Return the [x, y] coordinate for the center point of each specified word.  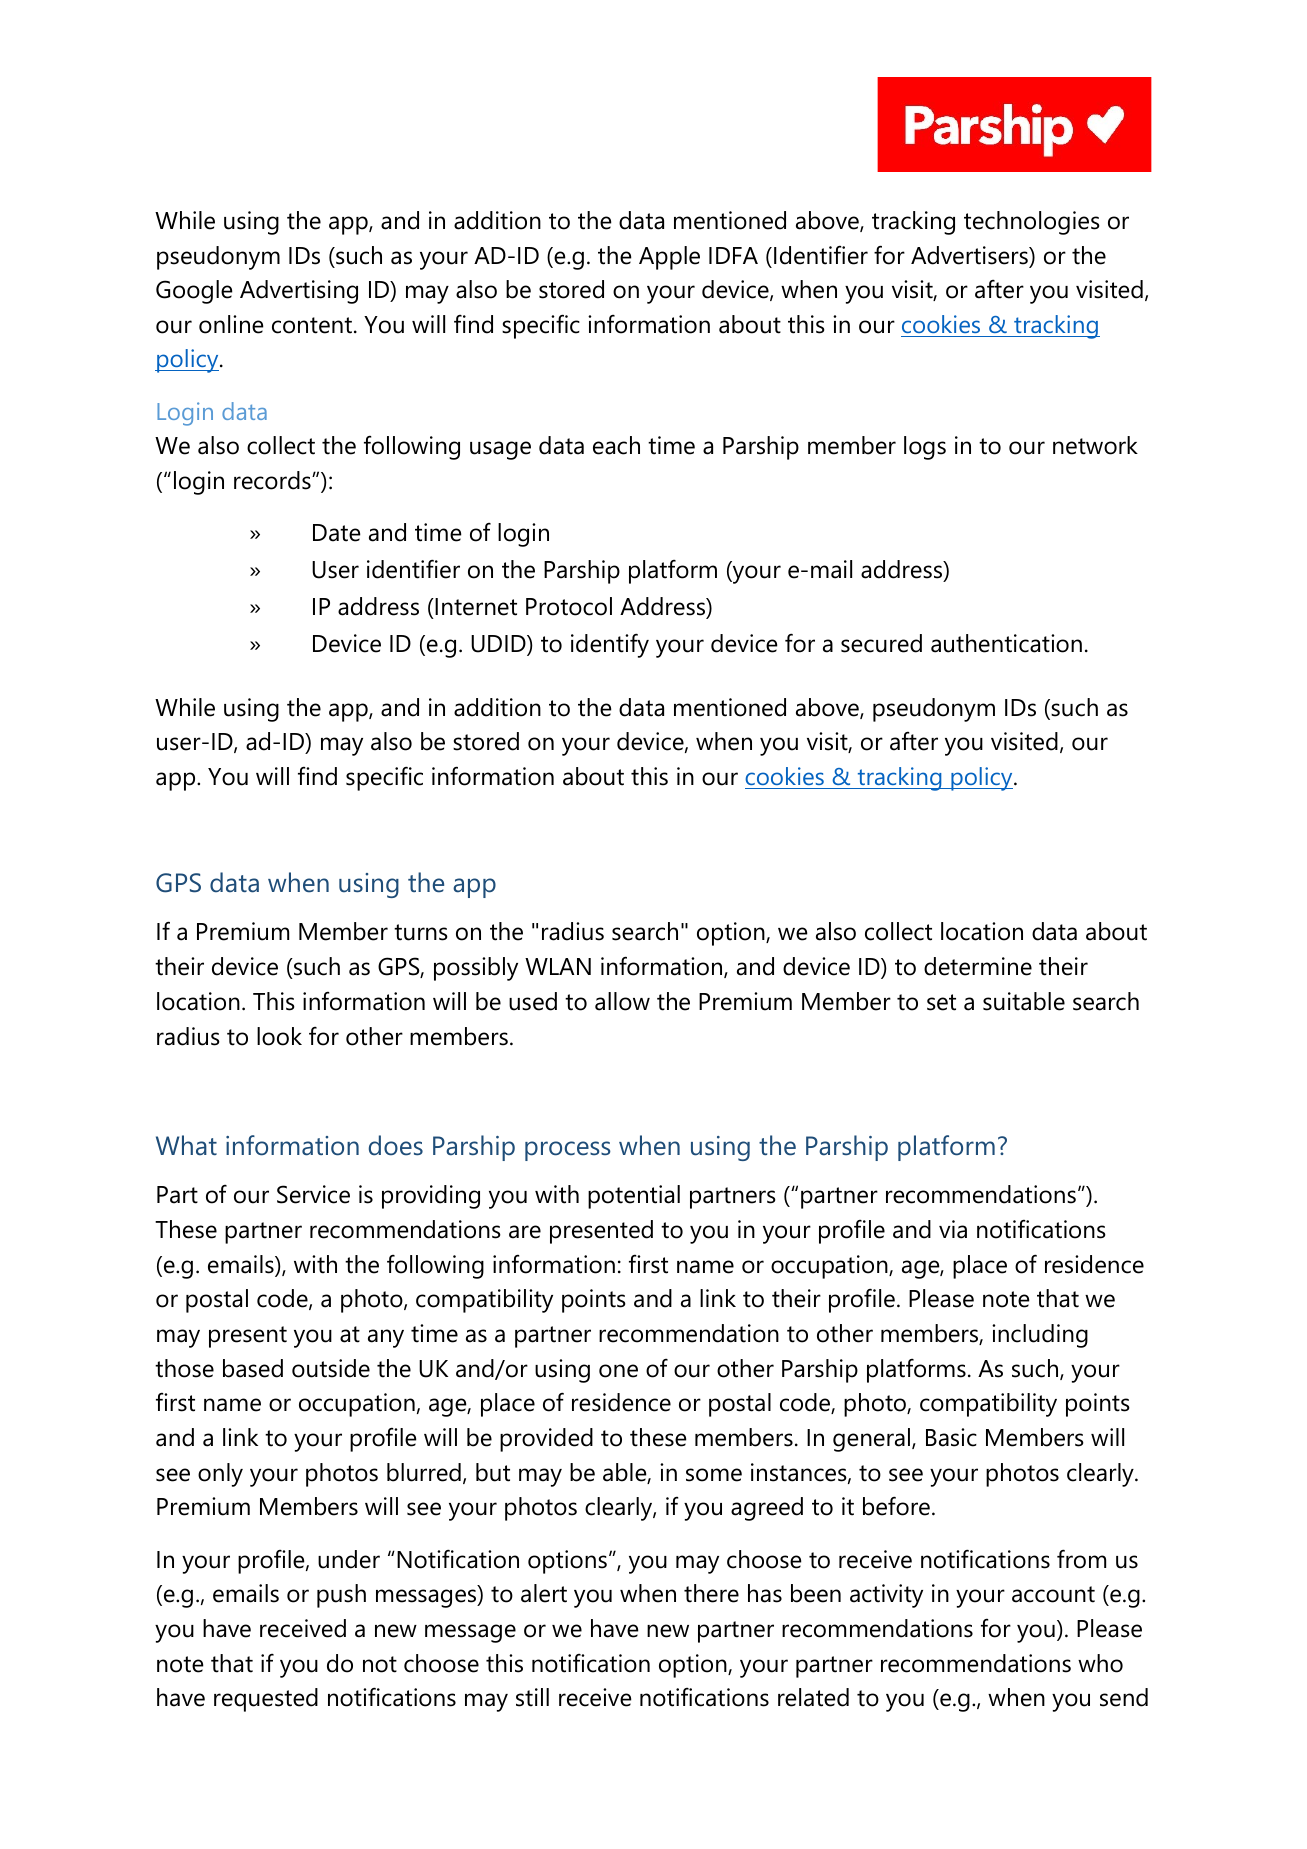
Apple [669, 258]
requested [266, 1700]
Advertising [299, 292]
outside [331, 1368]
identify [610, 645]
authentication [1006, 643]
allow [622, 1001]
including [1040, 1336]
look [279, 1036]
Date [337, 533]
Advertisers [970, 255]
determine [978, 966]
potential [634, 1197]
